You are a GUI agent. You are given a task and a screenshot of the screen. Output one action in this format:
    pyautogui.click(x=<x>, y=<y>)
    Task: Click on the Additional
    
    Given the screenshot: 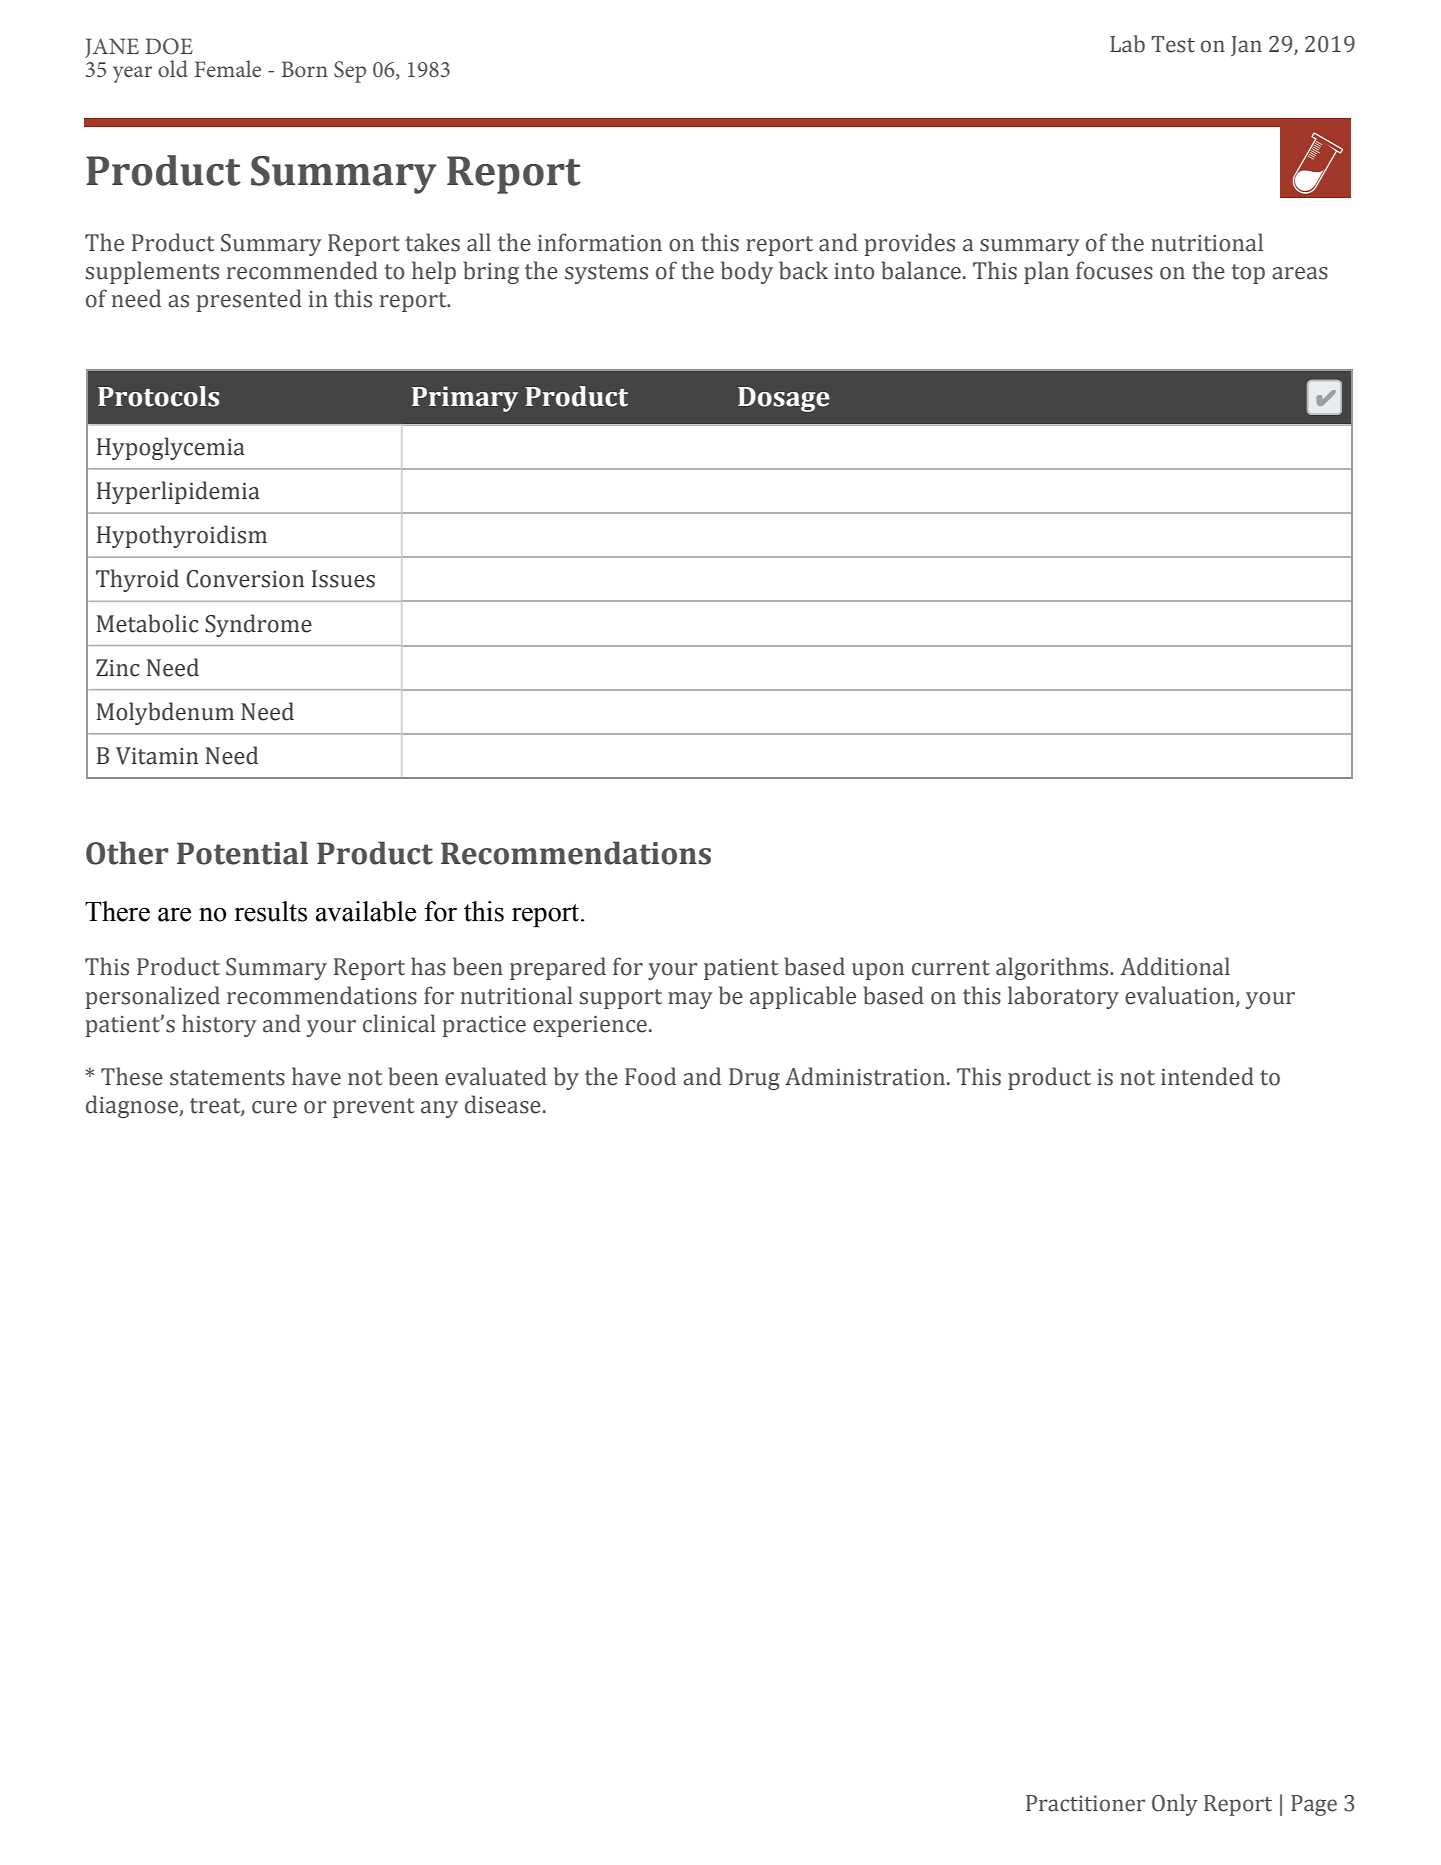 What is the action you would take?
    pyautogui.click(x=1175, y=966)
